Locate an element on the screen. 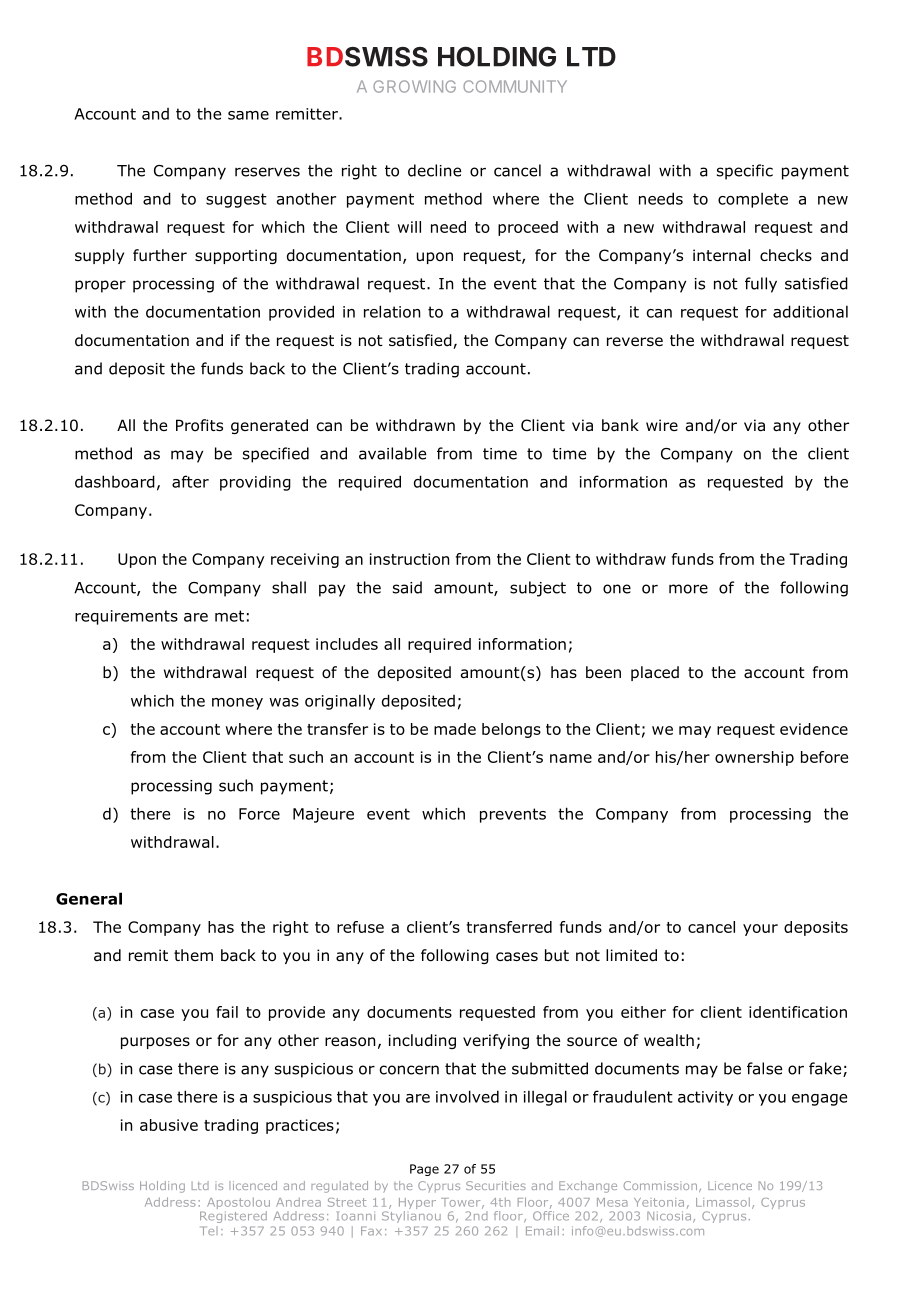 Image resolution: width=924 pixels, height=1307 pixels. made is located at coordinates (455, 729).
